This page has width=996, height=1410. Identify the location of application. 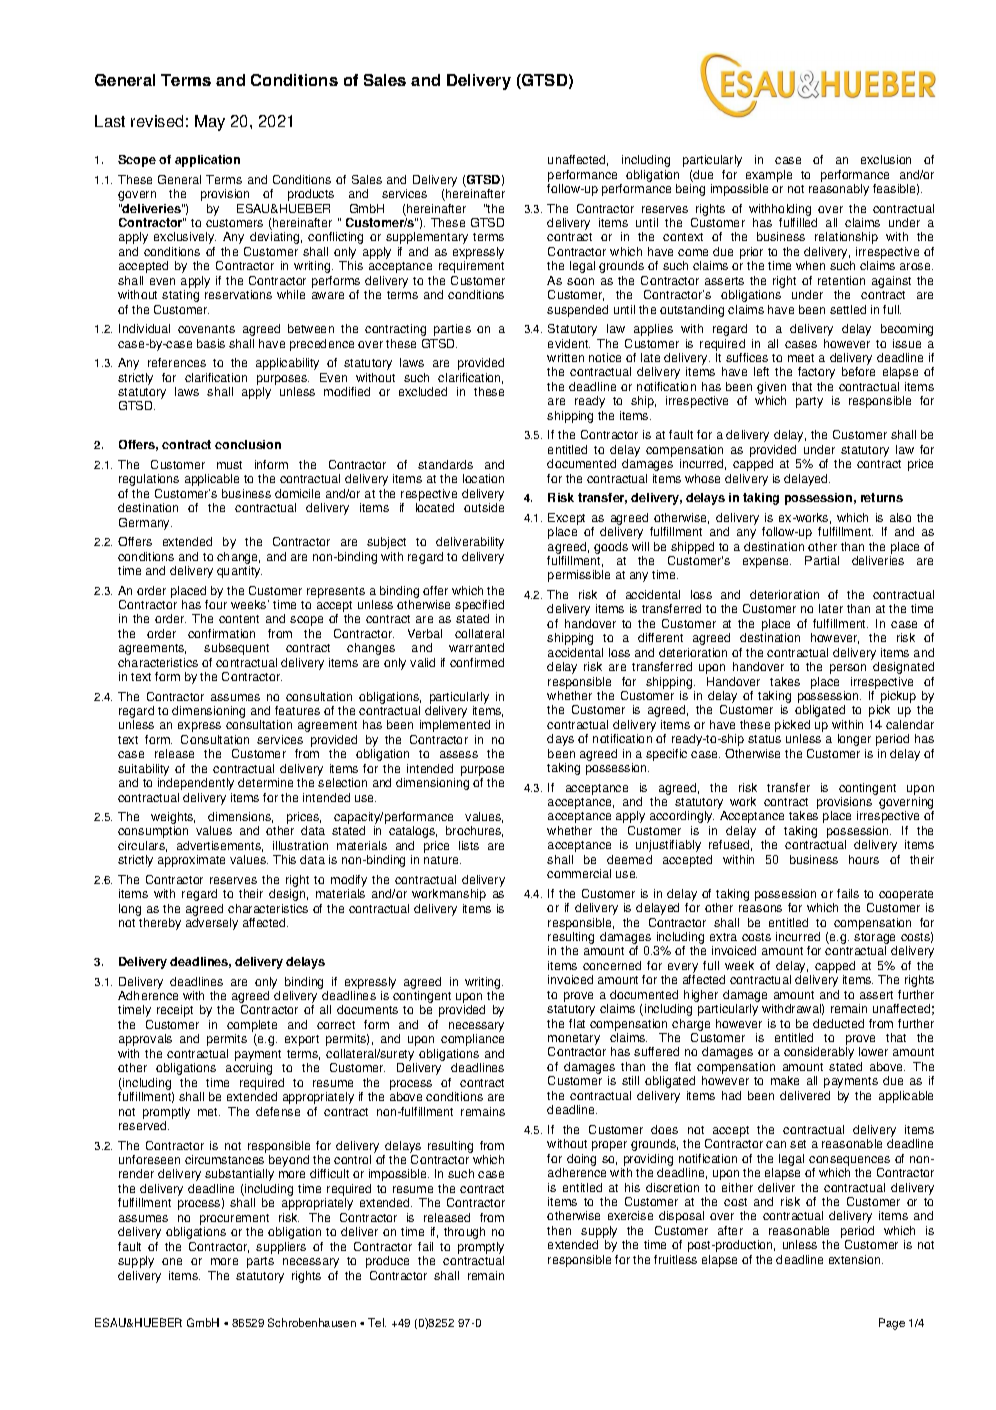
(207, 161).
